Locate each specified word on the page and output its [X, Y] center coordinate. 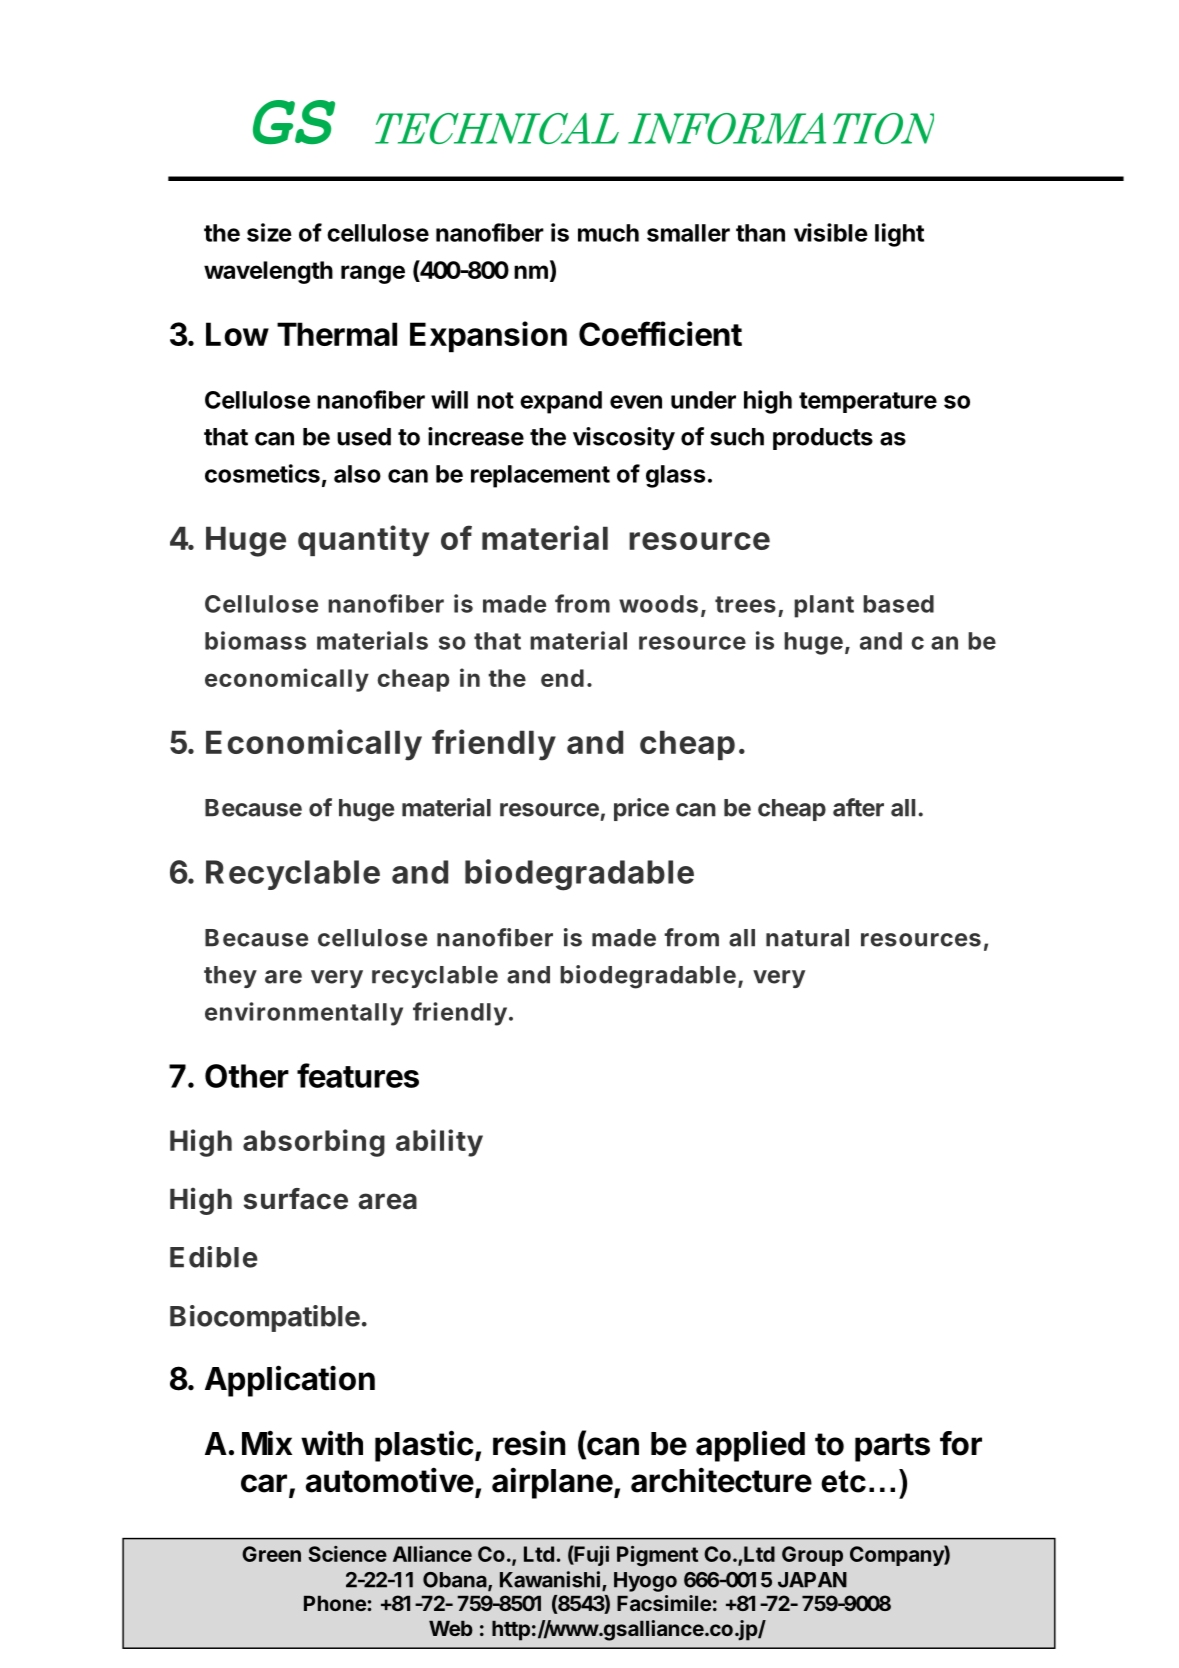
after [858, 807]
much [608, 233]
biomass [255, 640]
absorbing [314, 1143]
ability [439, 1143]
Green [271, 1554]
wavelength [268, 272]
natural [807, 938]
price [641, 809]
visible [831, 232]
